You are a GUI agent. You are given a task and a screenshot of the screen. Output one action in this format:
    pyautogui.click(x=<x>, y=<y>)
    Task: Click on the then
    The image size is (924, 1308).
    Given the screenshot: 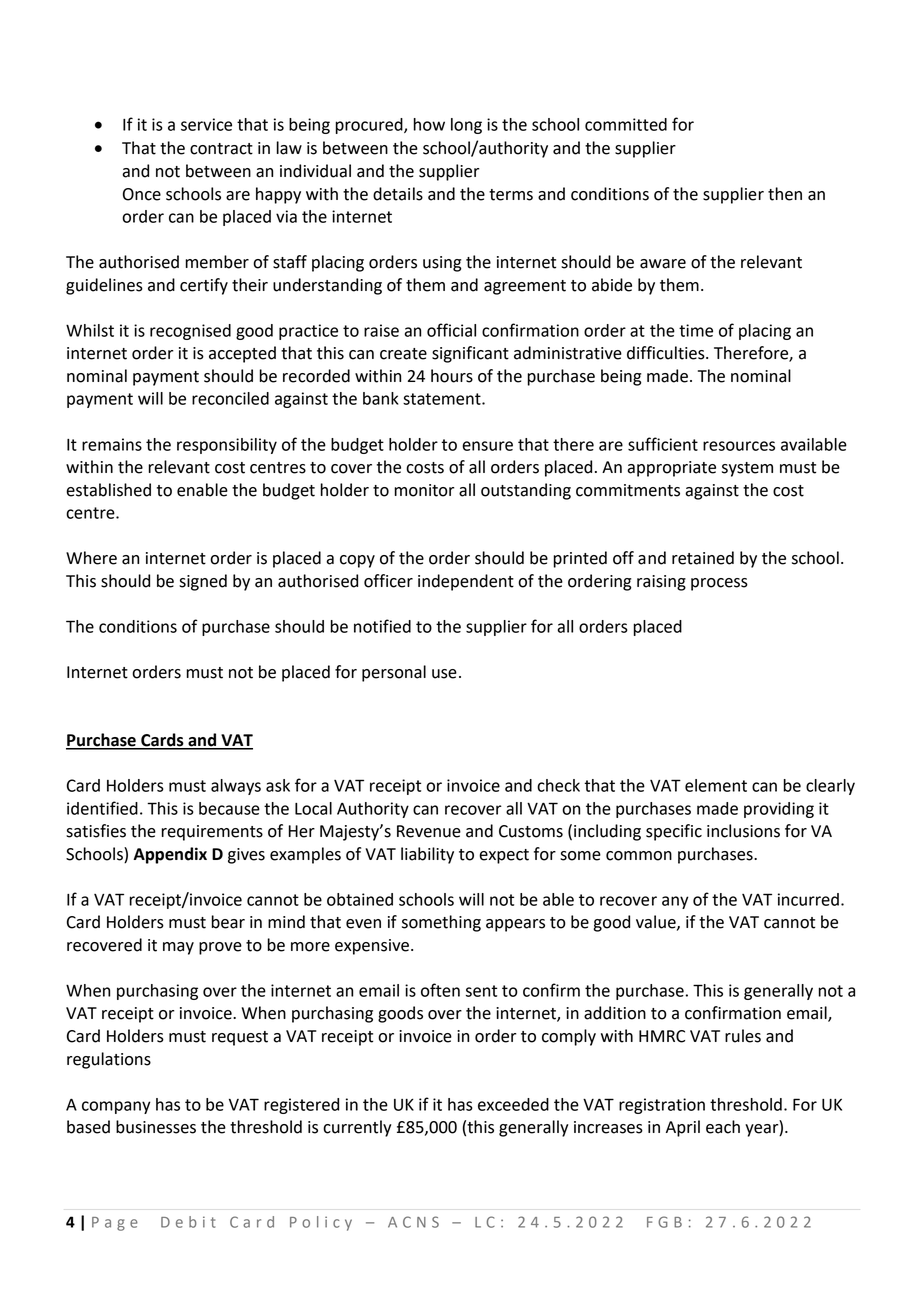 What is the action you would take?
    pyautogui.click(x=785, y=194)
